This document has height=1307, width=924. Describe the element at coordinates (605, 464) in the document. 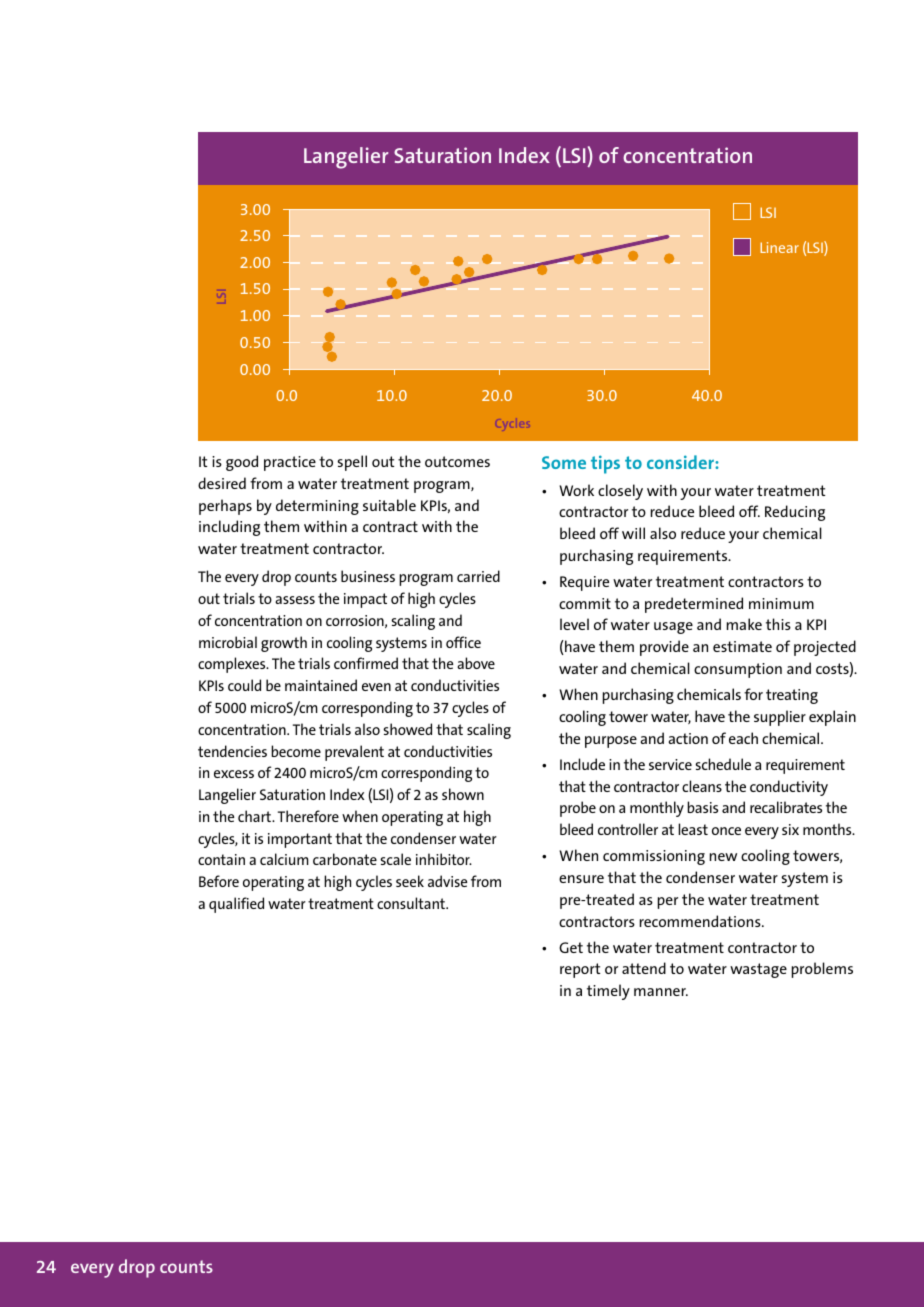

I see `tips` at that location.
